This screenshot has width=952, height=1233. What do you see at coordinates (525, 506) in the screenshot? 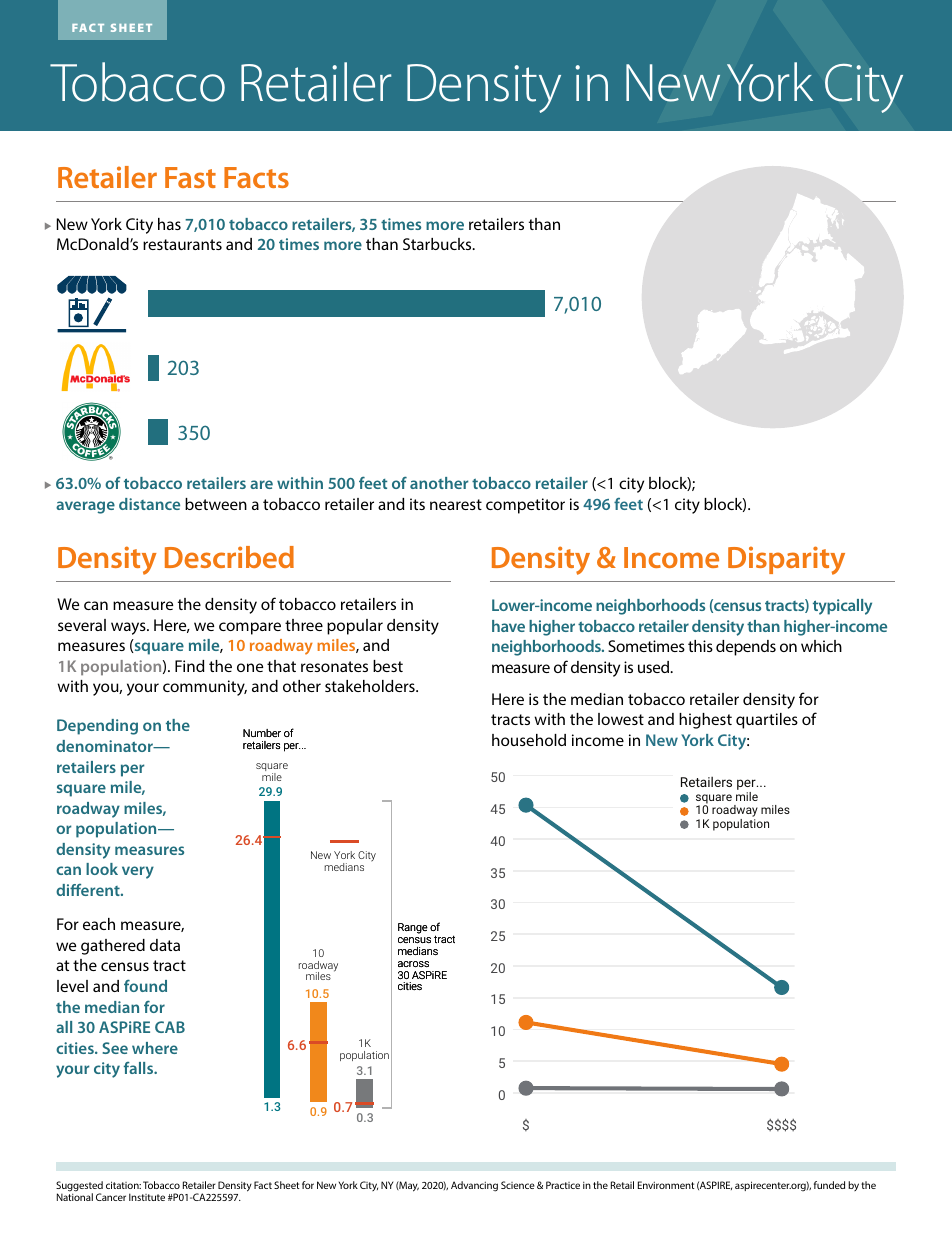
I see `competitor` at bounding box center [525, 506].
